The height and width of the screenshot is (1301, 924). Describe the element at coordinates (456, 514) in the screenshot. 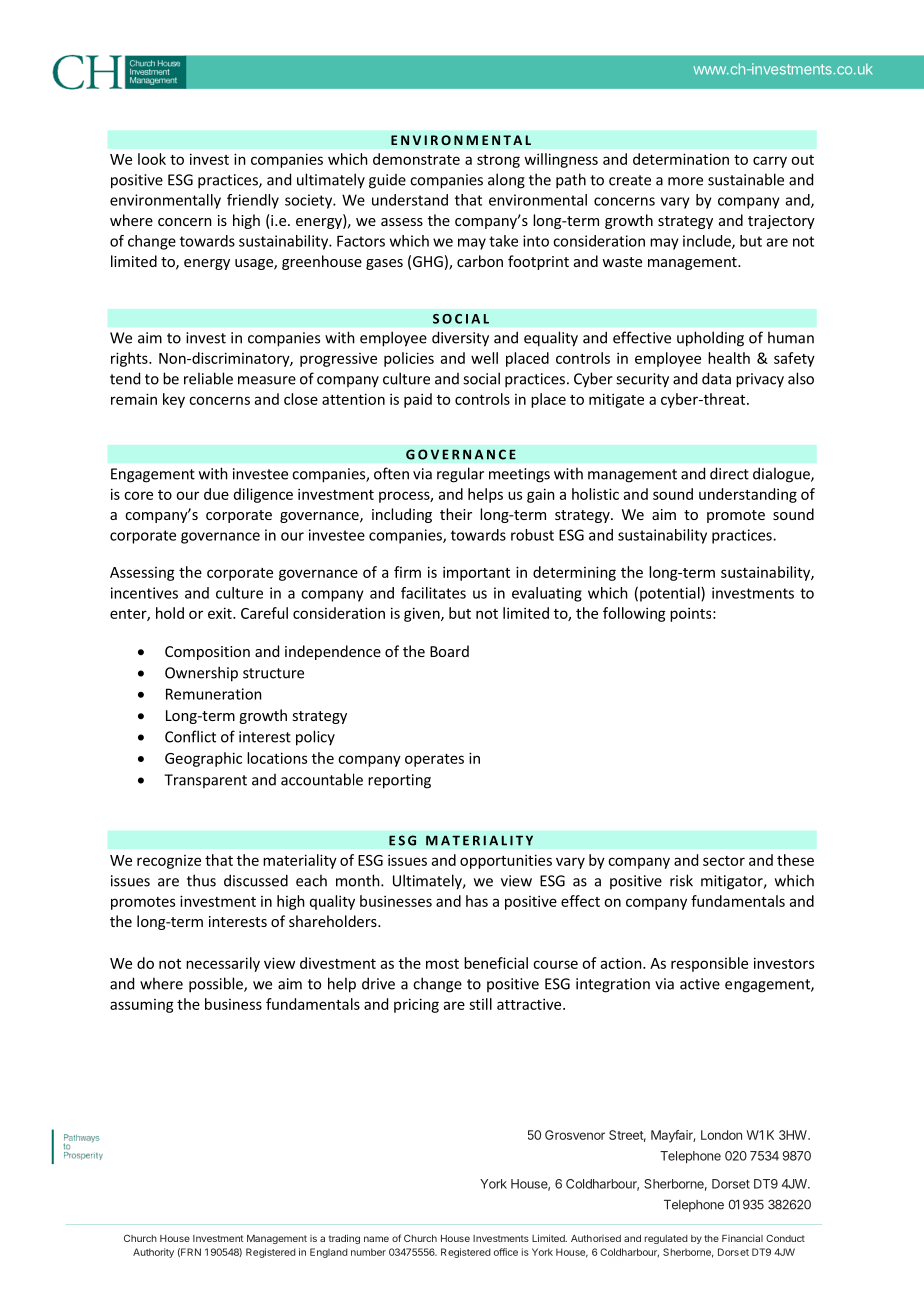

I see `their` at that location.
